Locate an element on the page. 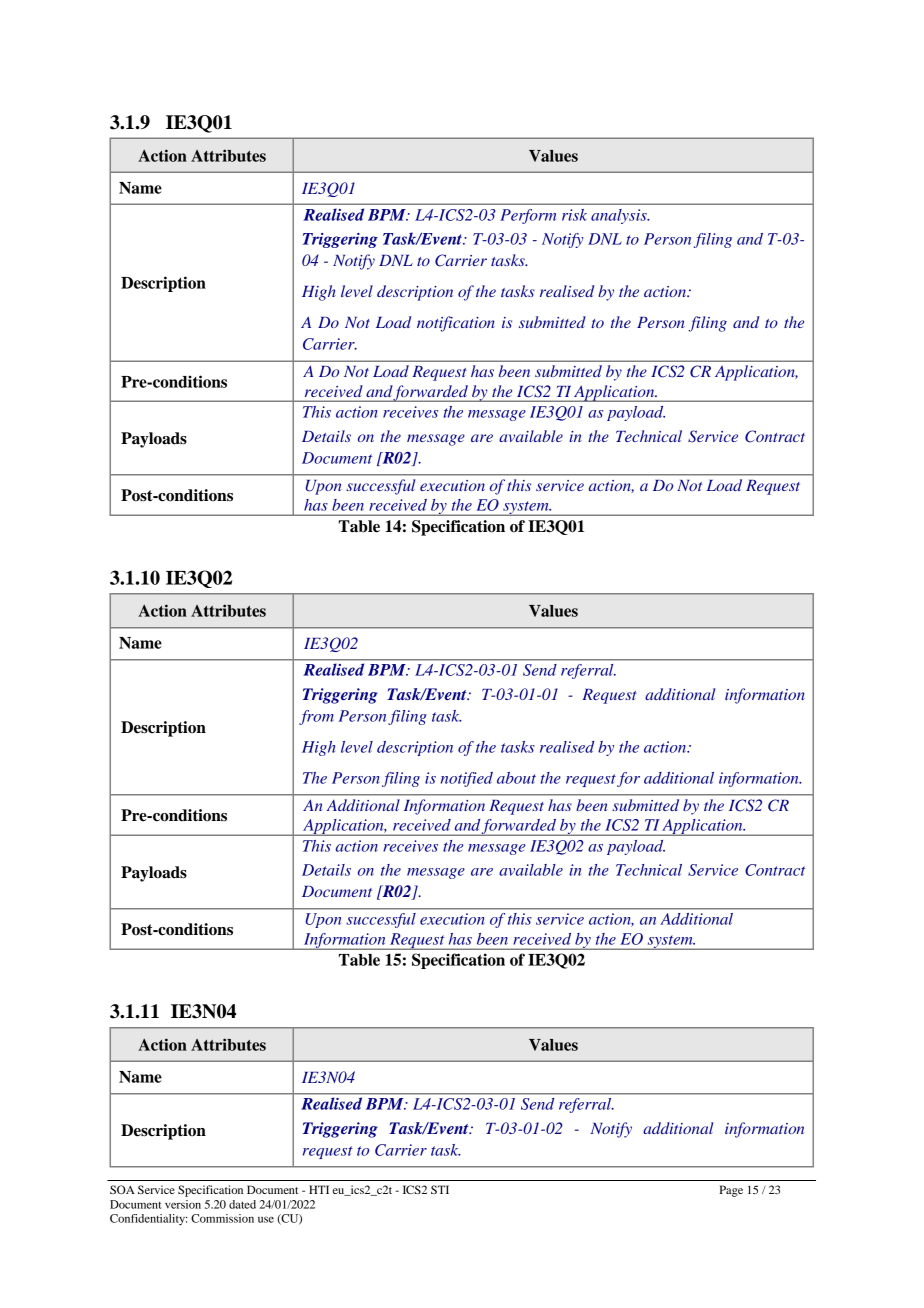 The height and width of the image is (1308, 924). notification is located at coordinates (456, 324).
